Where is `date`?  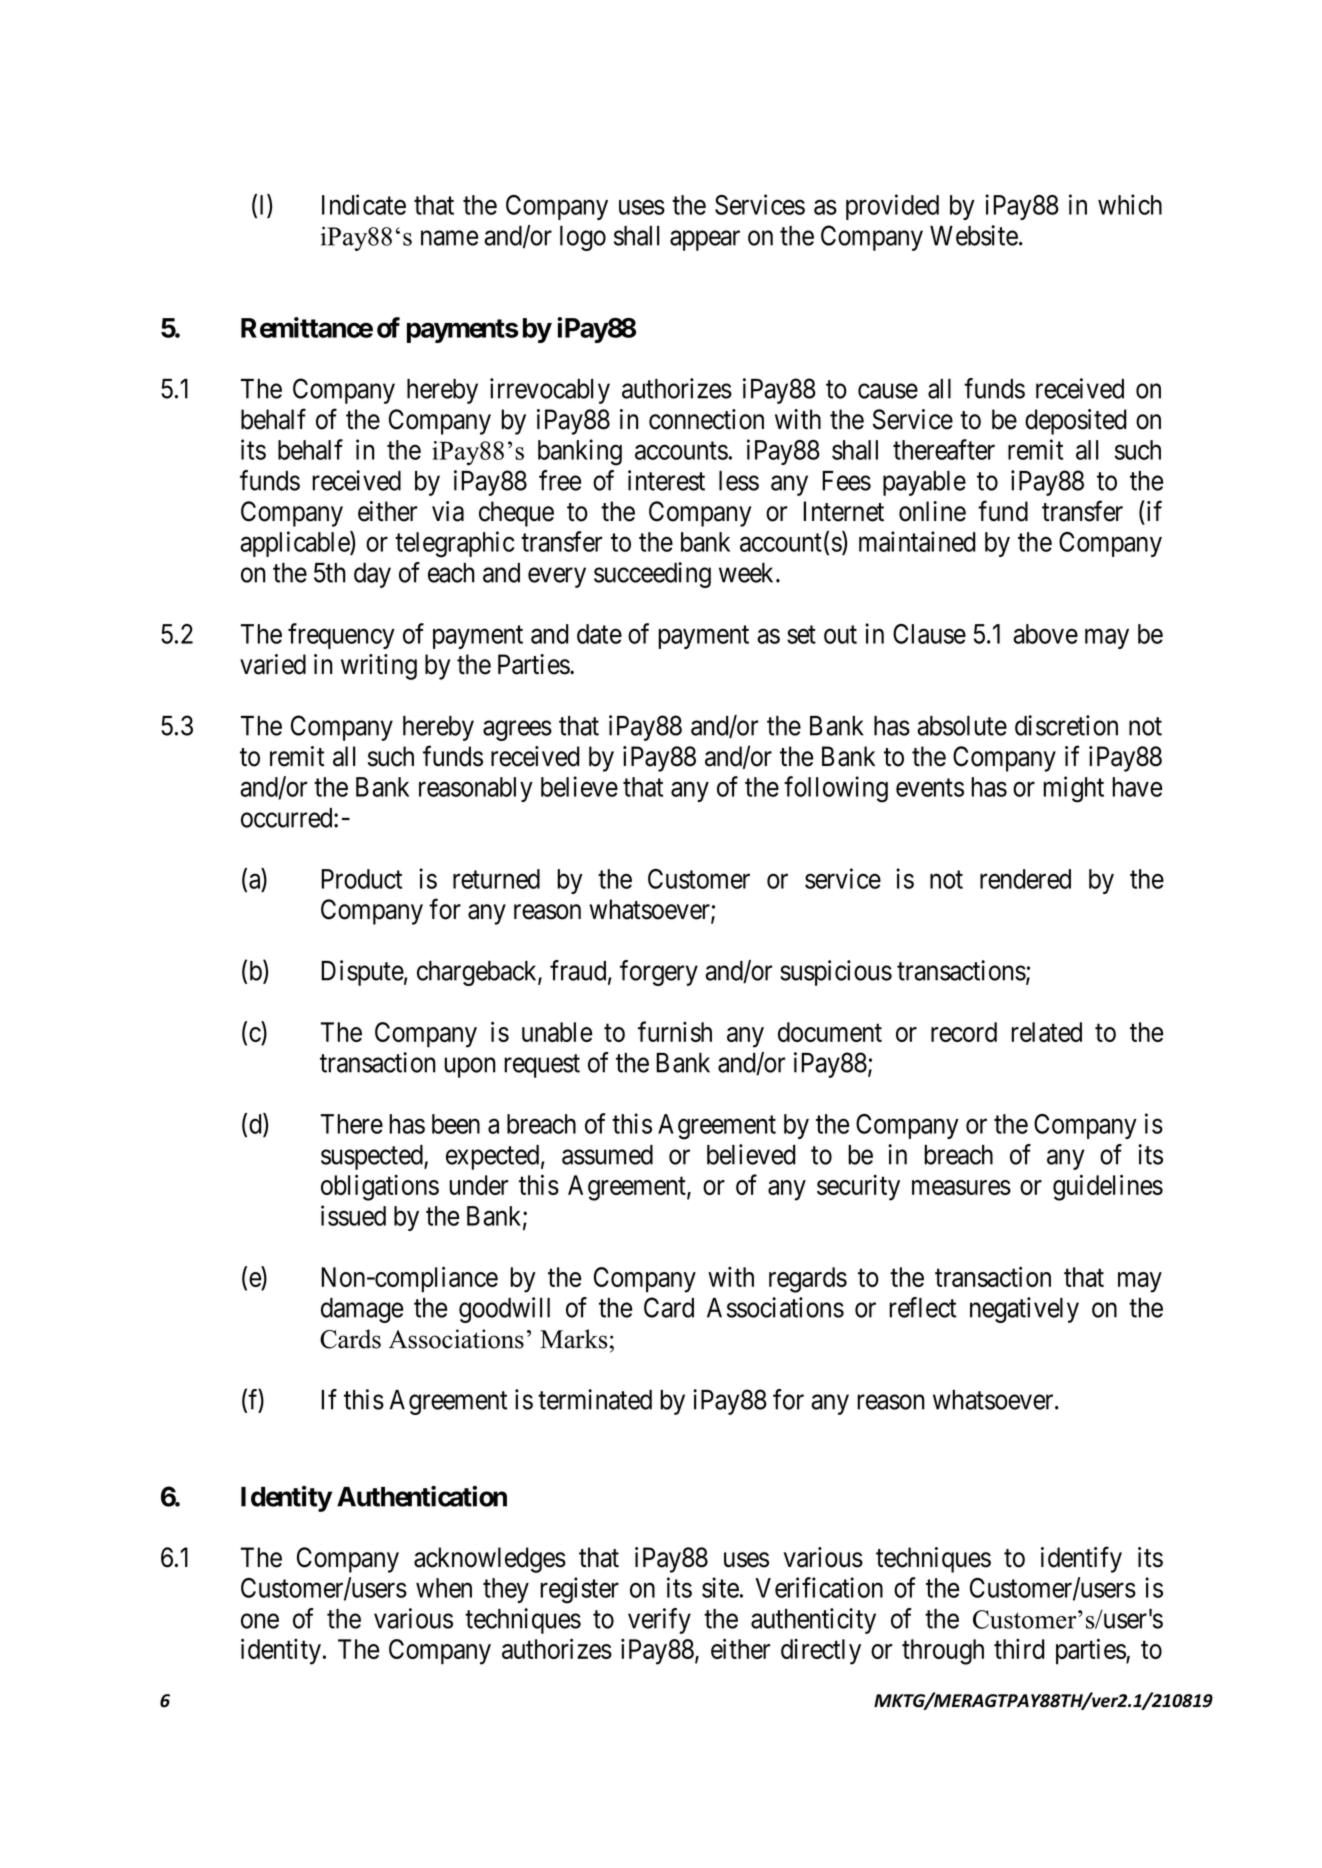
date is located at coordinates (599, 634).
